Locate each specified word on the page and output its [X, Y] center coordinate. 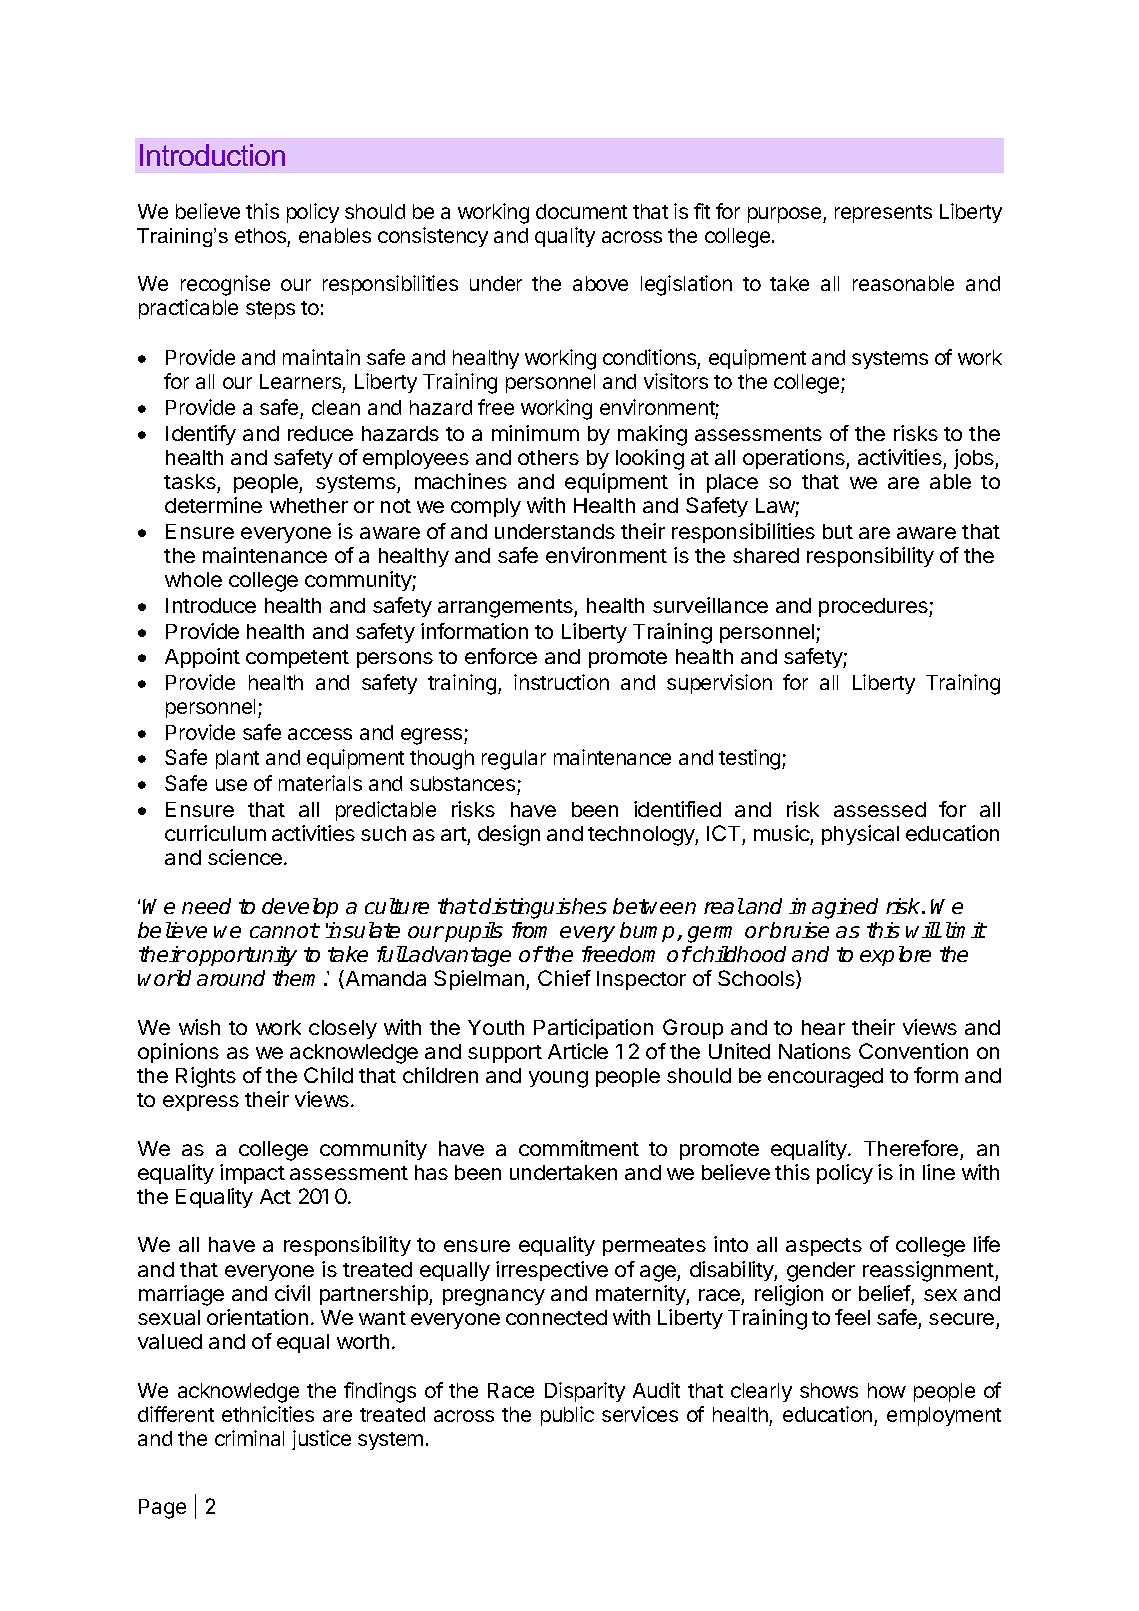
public [567, 1416]
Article [578, 1051]
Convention [913, 1051]
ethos [260, 235]
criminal [249, 1438]
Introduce [211, 605]
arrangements [506, 608]
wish [199, 1027]
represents [883, 214]
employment [944, 1416]
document [581, 211]
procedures [874, 607]
